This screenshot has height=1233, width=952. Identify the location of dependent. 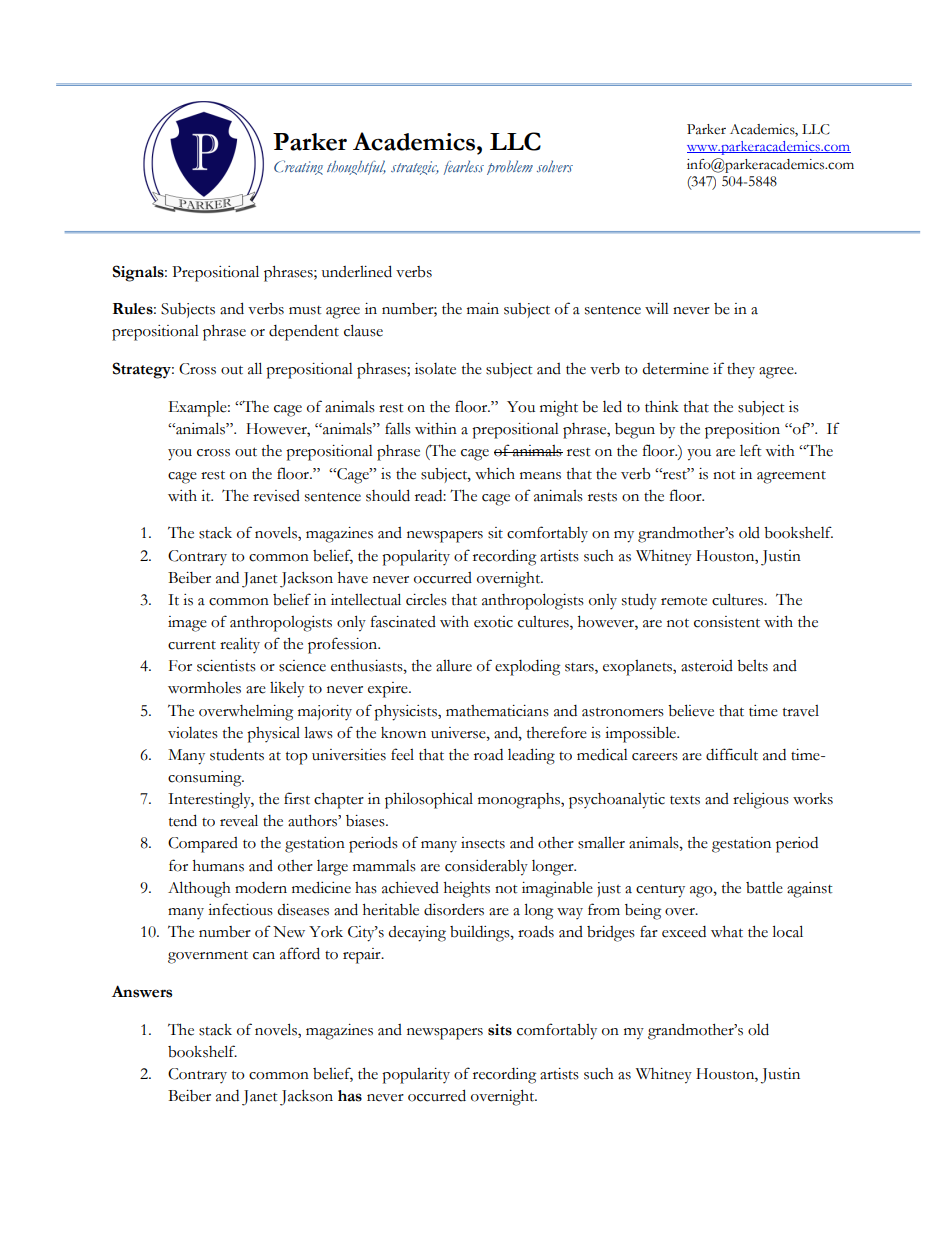
(304, 333).
